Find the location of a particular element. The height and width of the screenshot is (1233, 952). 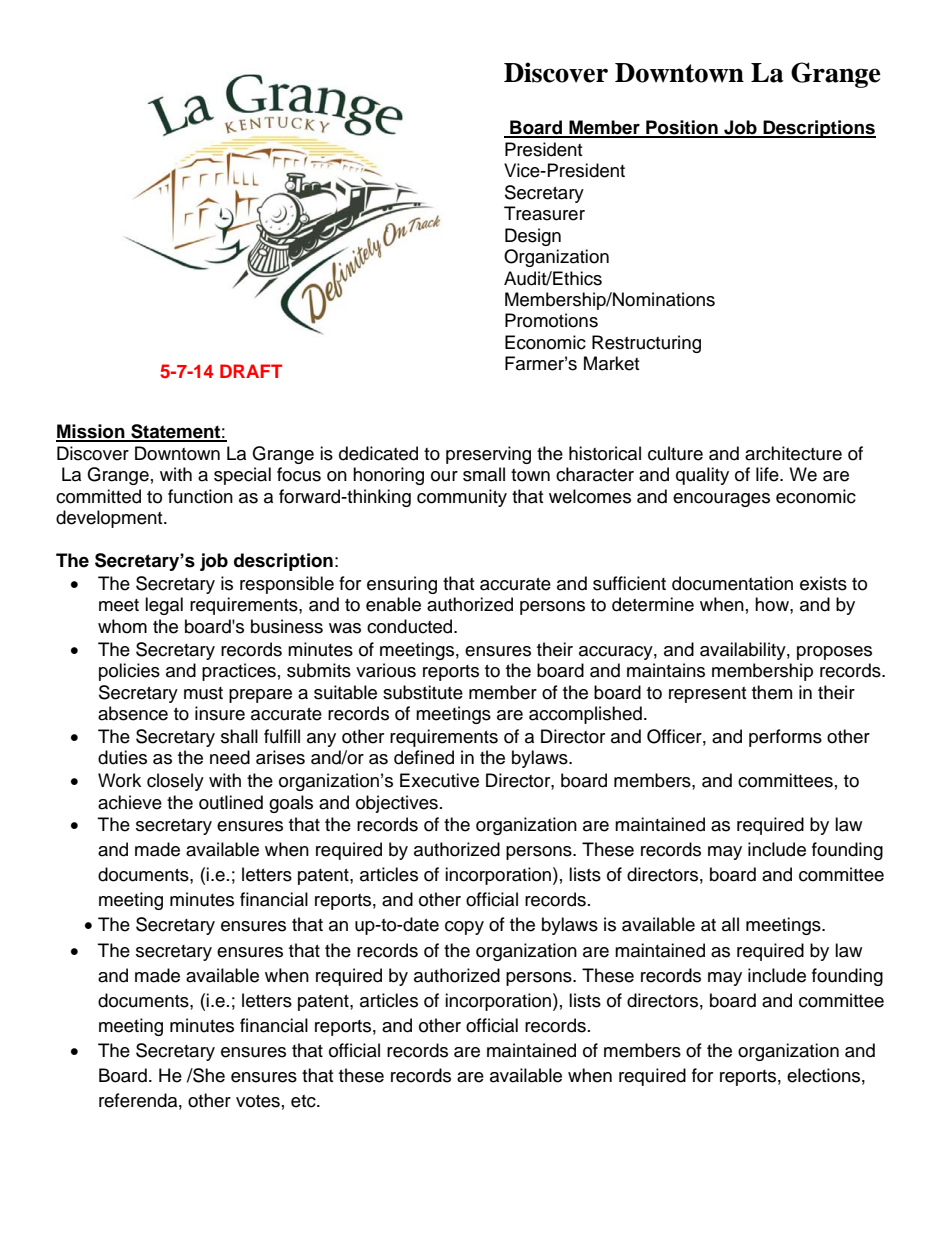

documentation is located at coordinates (732, 583).
